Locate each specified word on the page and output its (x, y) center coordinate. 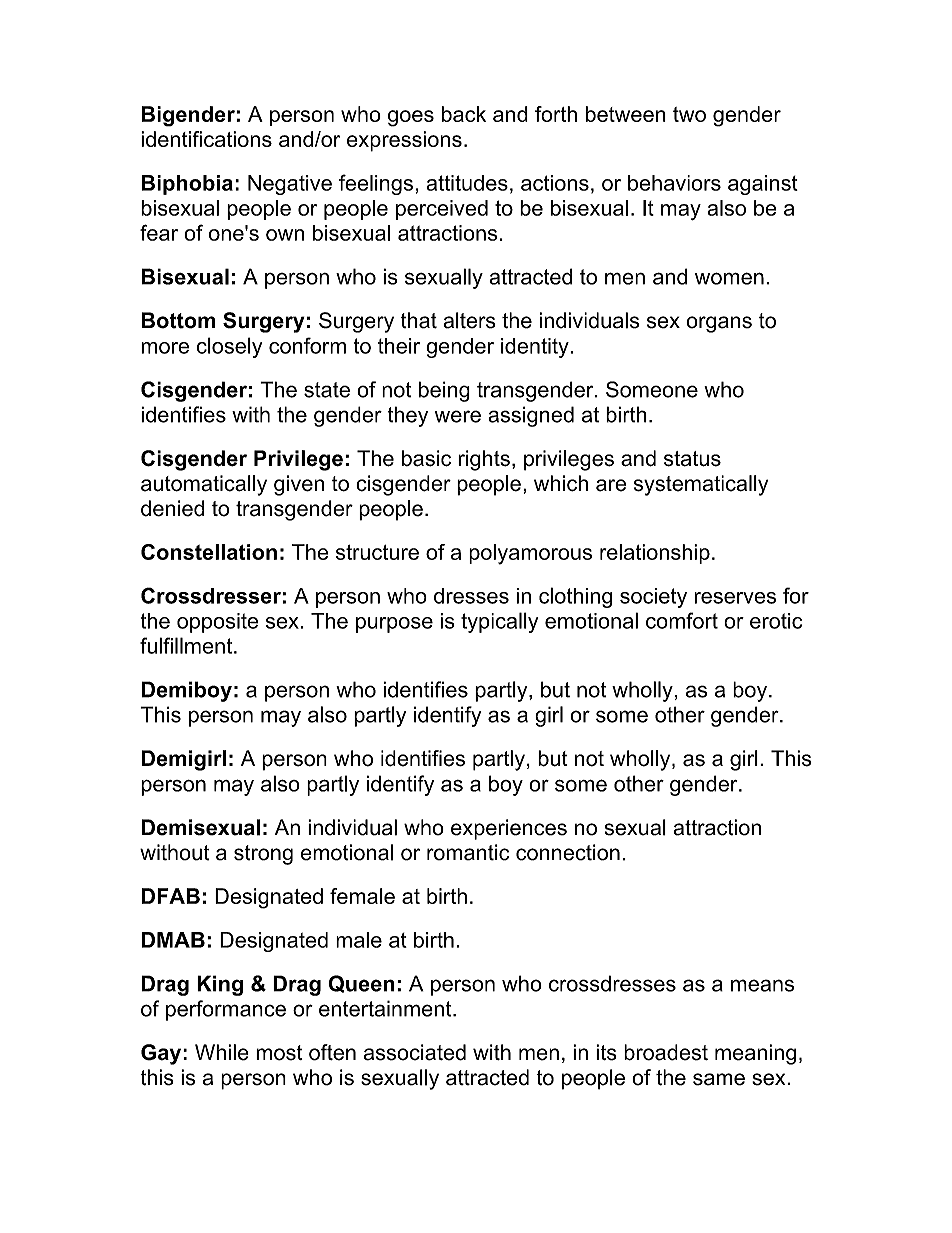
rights (484, 460)
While (222, 1052)
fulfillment (187, 645)
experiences (509, 829)
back (464, 114)
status (692, 459)
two (689, 114)
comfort (682, 620)
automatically (204, 485)
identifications (206, 139)
